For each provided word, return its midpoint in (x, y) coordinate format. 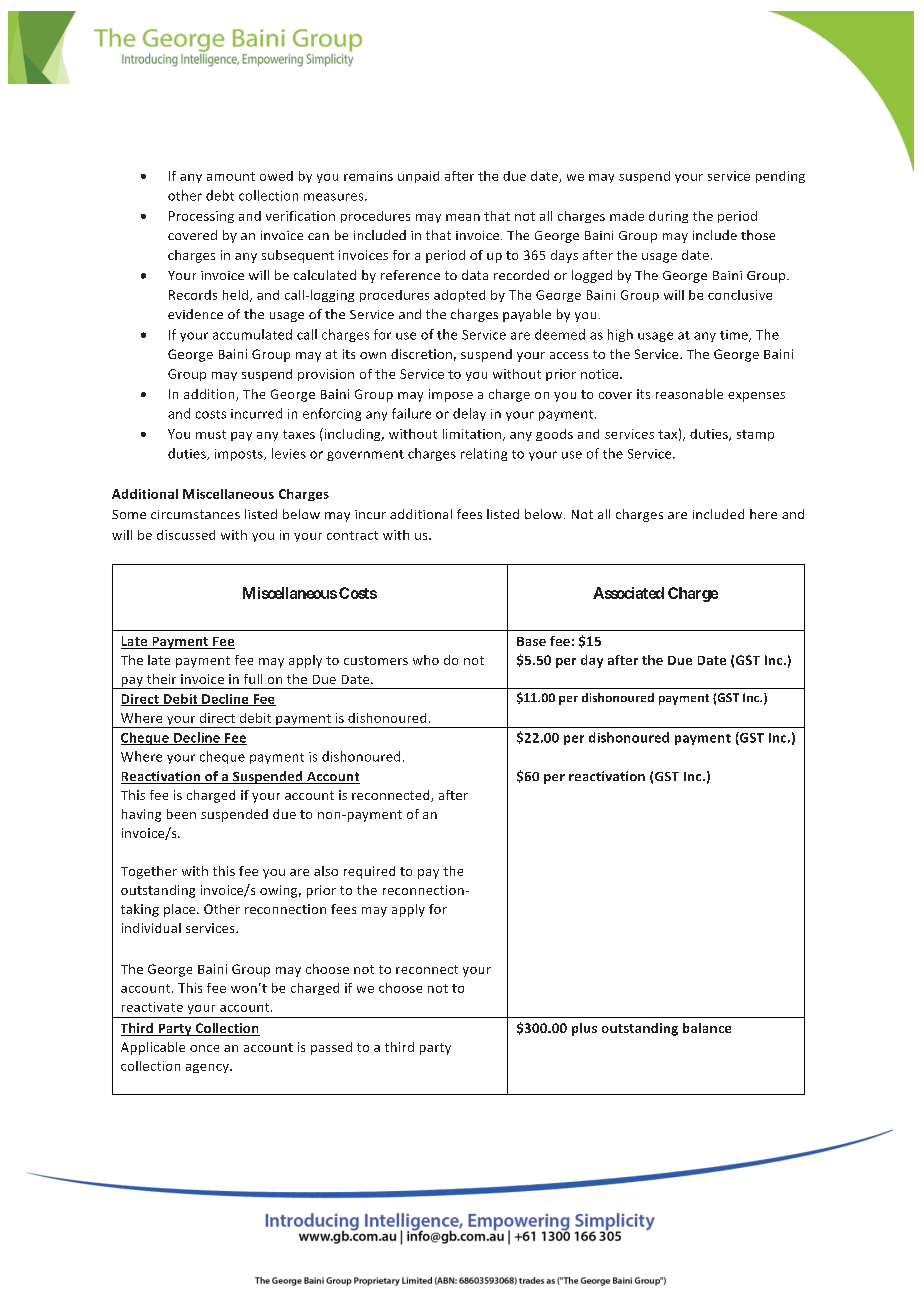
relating (484, 454)
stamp (755, 435)
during (668, 217)
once (204, 1048)
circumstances (195, 514)
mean (463, 217)
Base (531, 641)
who (426, 660)
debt (220, 195)
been (181, 814)
